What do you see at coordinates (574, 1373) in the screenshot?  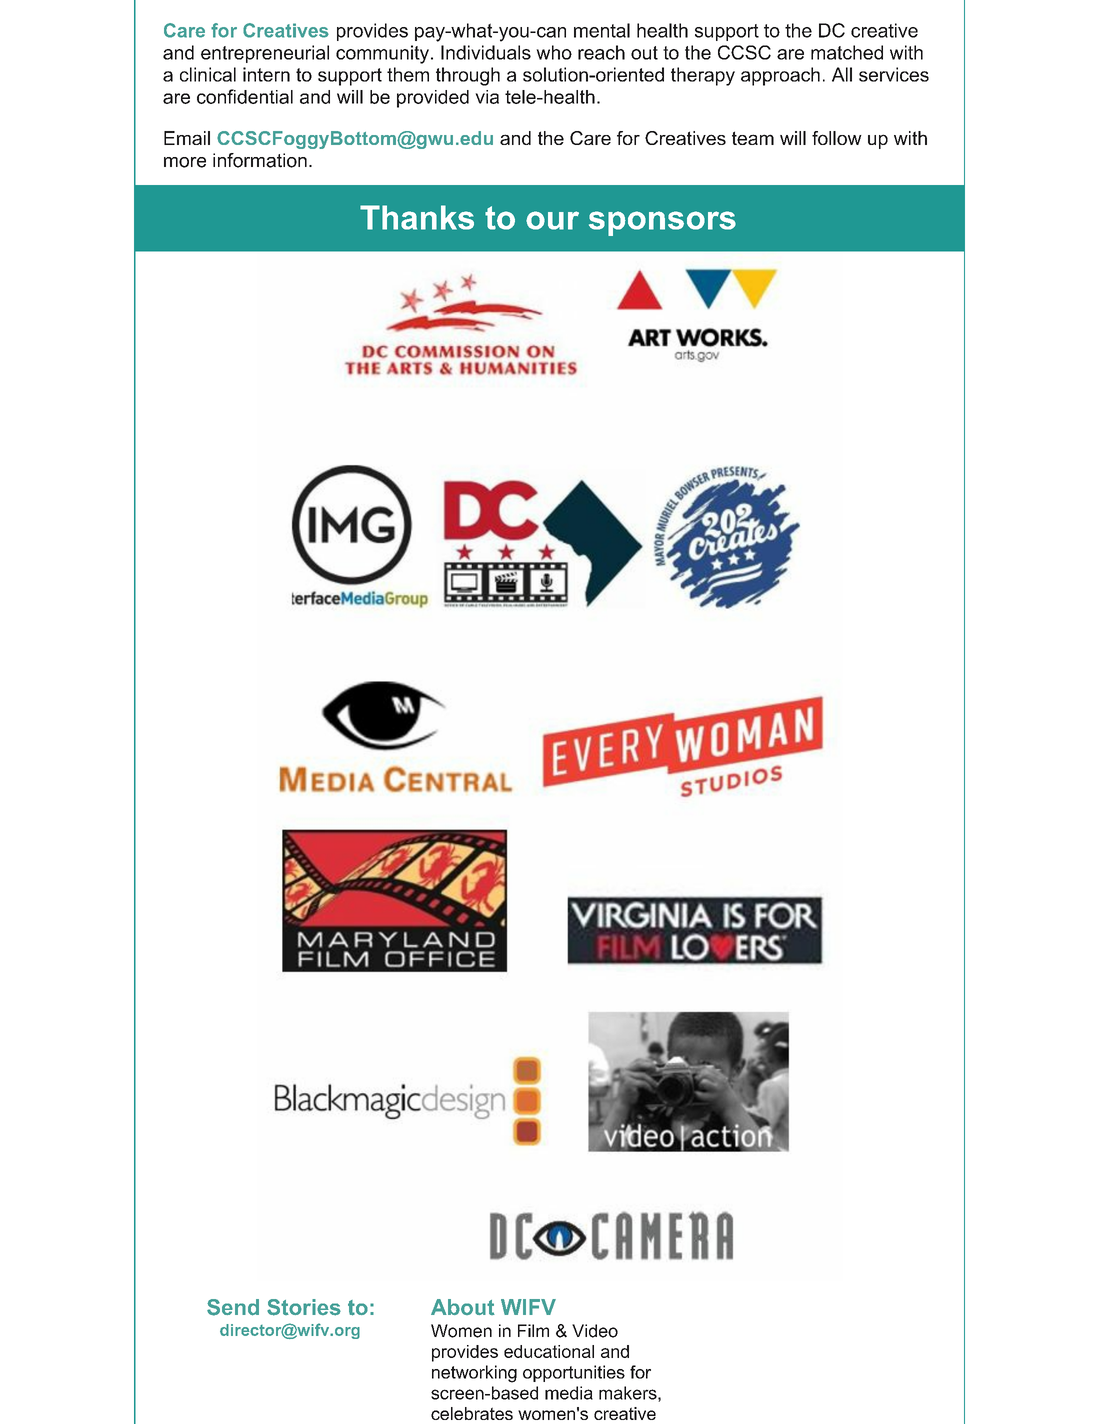 I see `opportunities` at bounding box center [574, 1373].
